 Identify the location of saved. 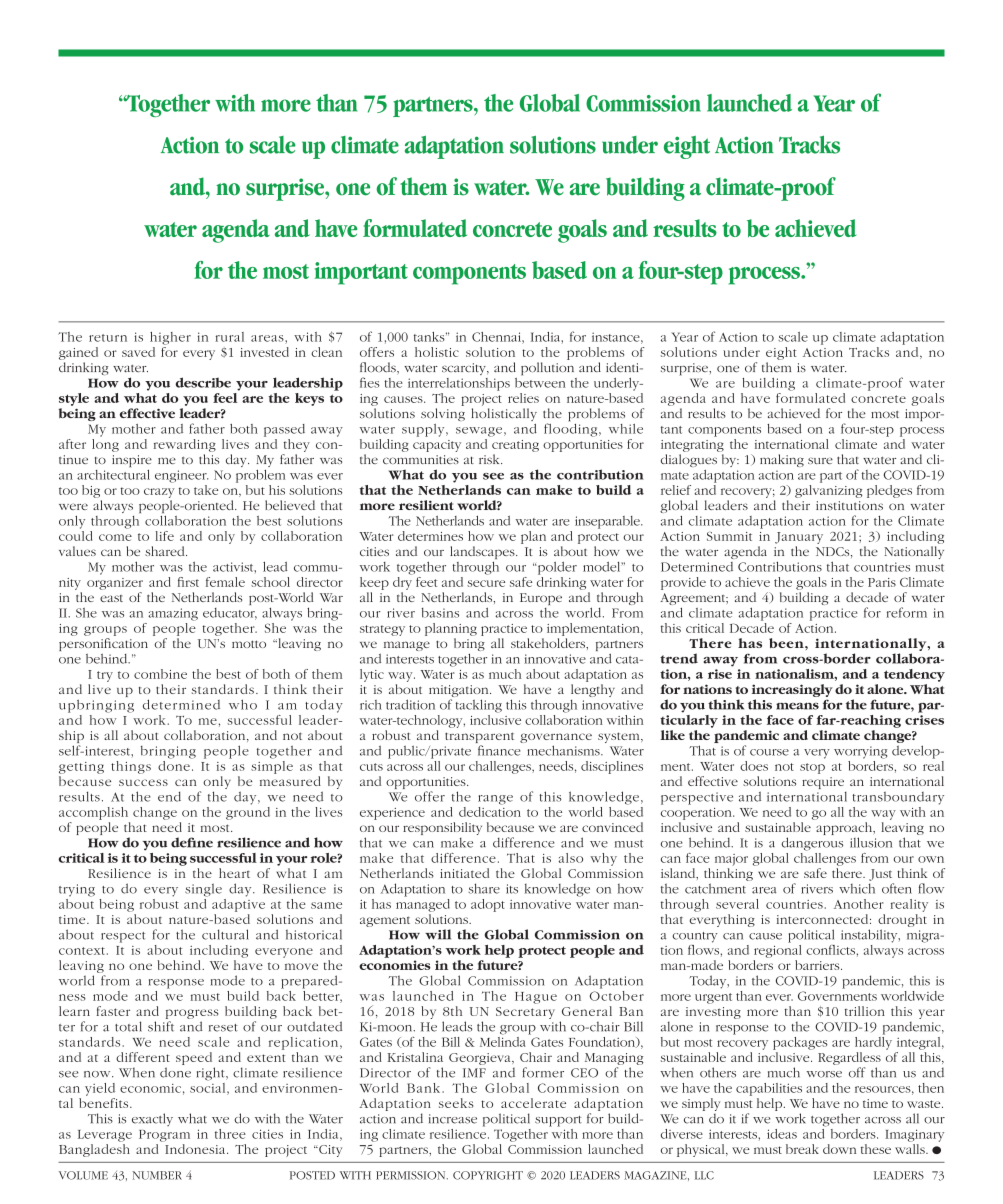
(138, 352).
